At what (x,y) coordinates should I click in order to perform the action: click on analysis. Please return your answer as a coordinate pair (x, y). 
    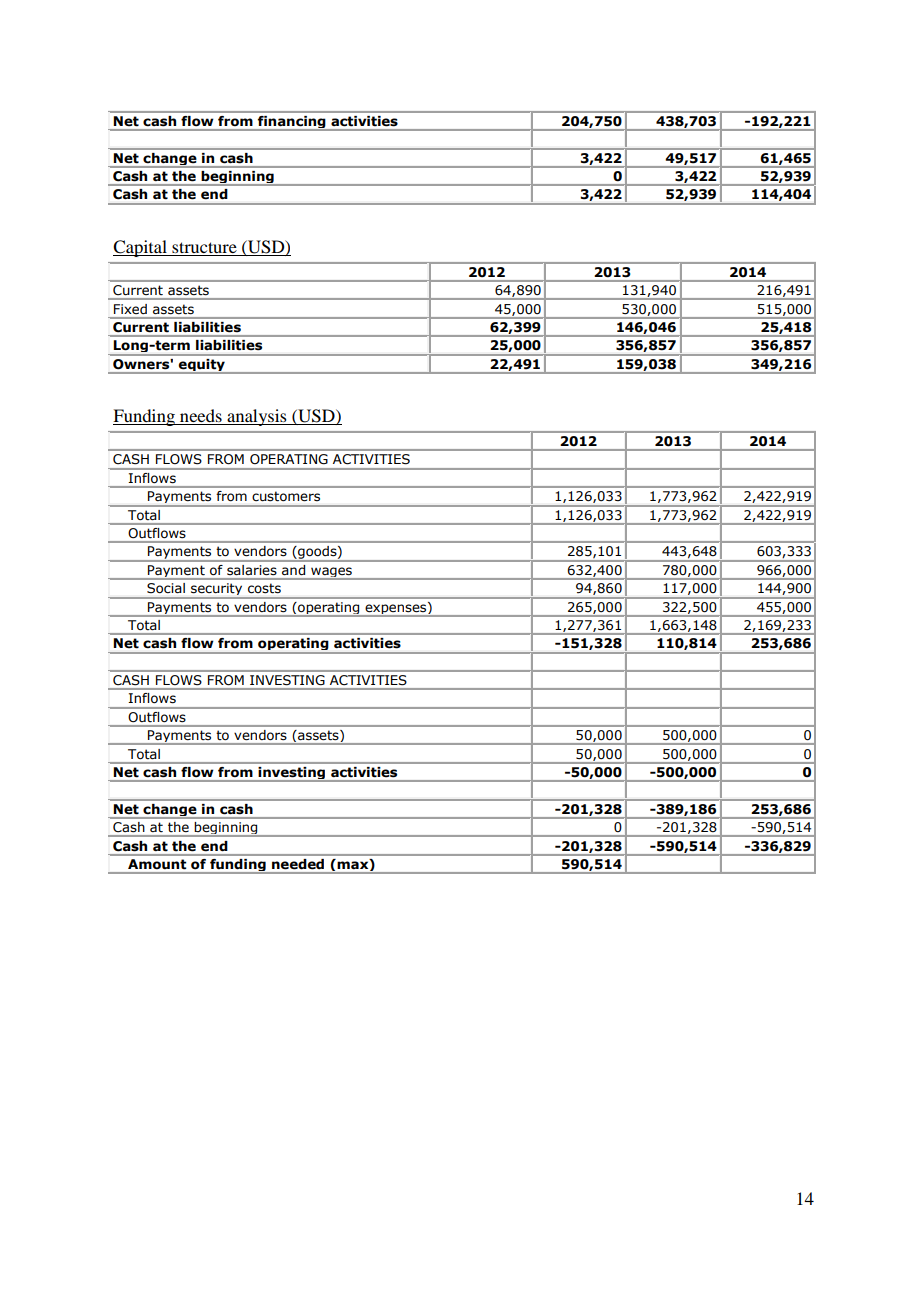
    Looking at the image, I should click on (257, 417).
